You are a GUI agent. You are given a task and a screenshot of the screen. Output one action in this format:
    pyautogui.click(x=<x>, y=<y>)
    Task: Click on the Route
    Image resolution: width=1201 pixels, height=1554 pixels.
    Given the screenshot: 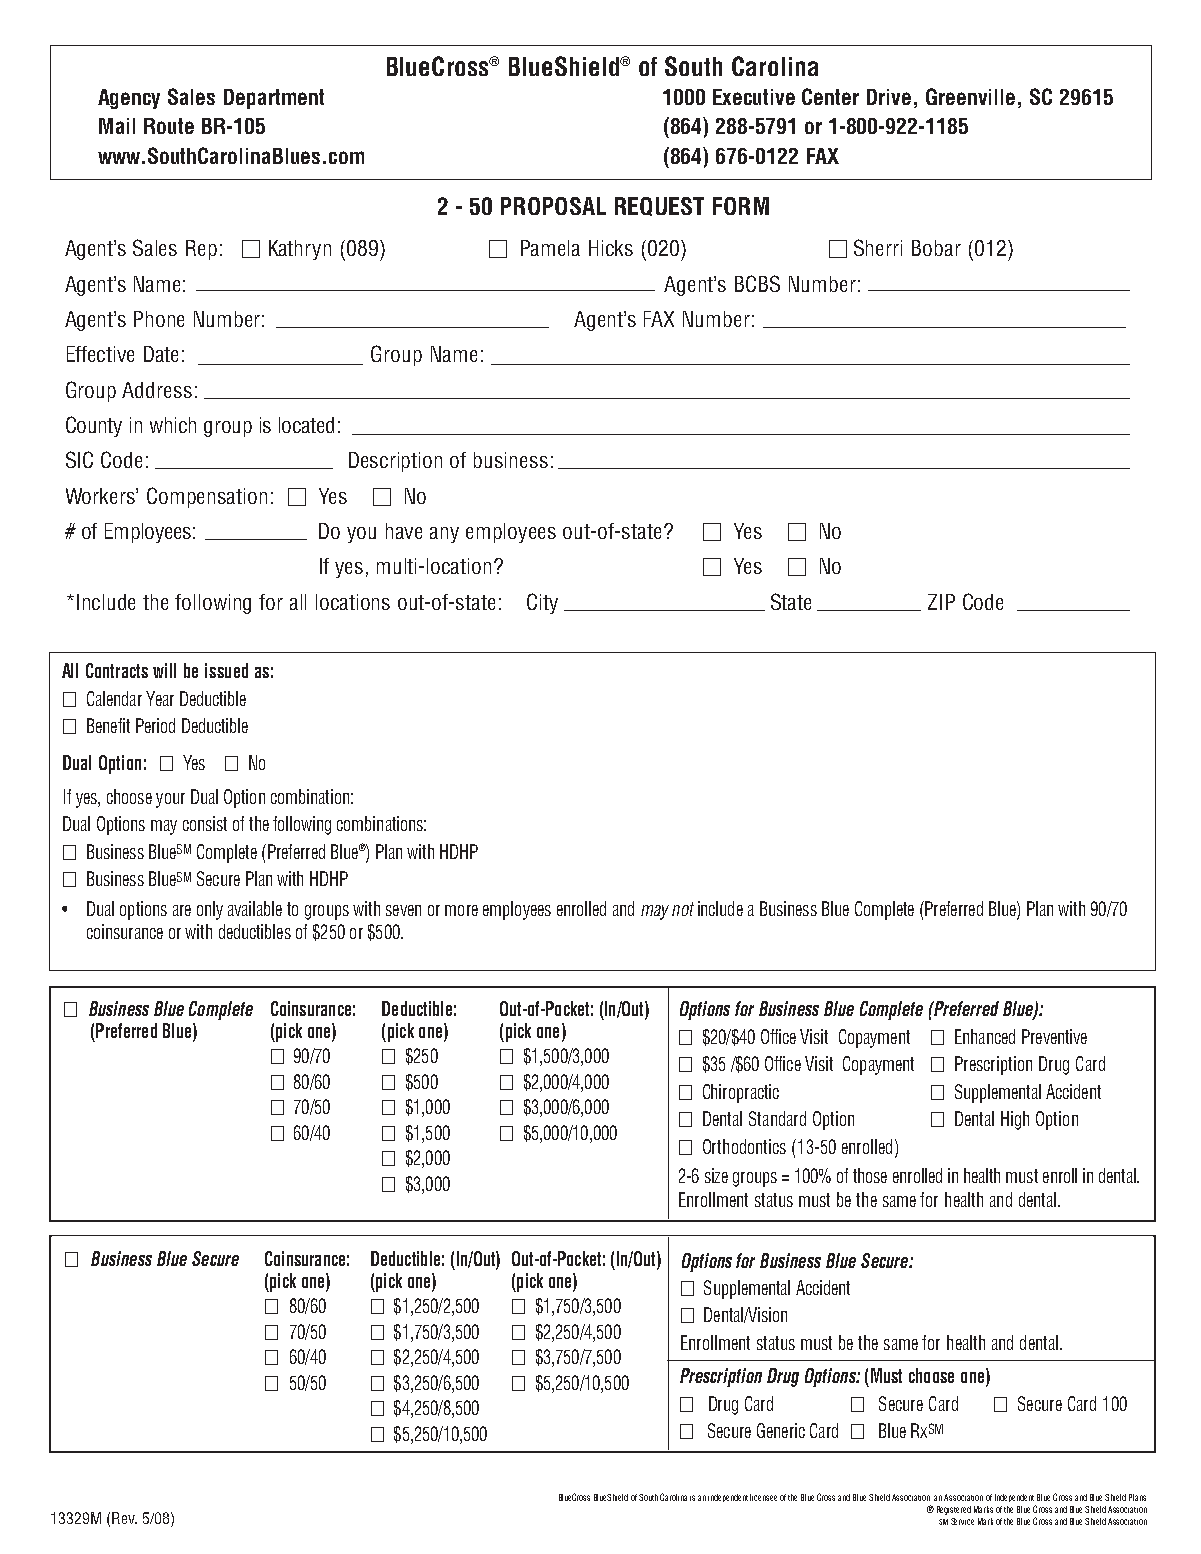 What is the action you would take?
    pyautogui.click(x=169, y=126)
